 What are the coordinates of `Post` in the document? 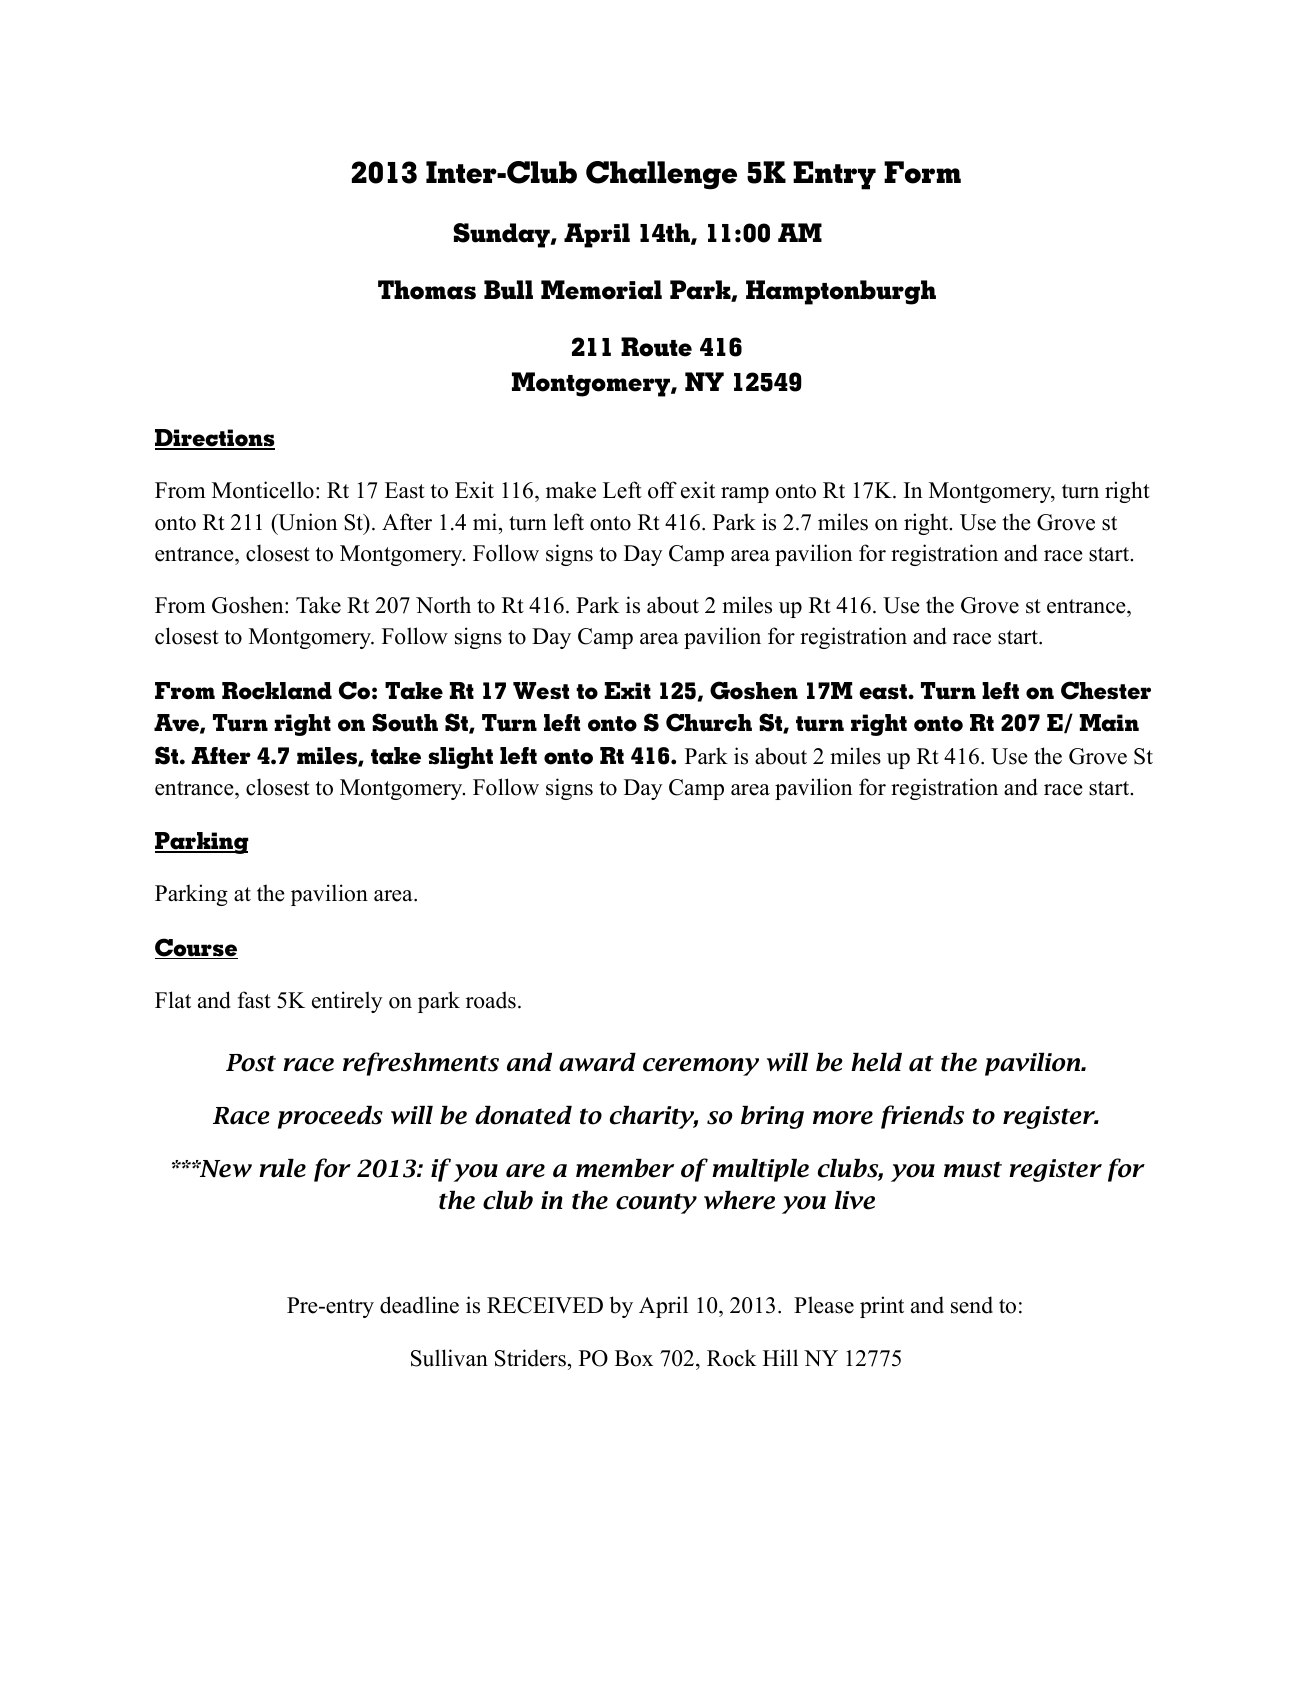 It's located at (251, 1063).
